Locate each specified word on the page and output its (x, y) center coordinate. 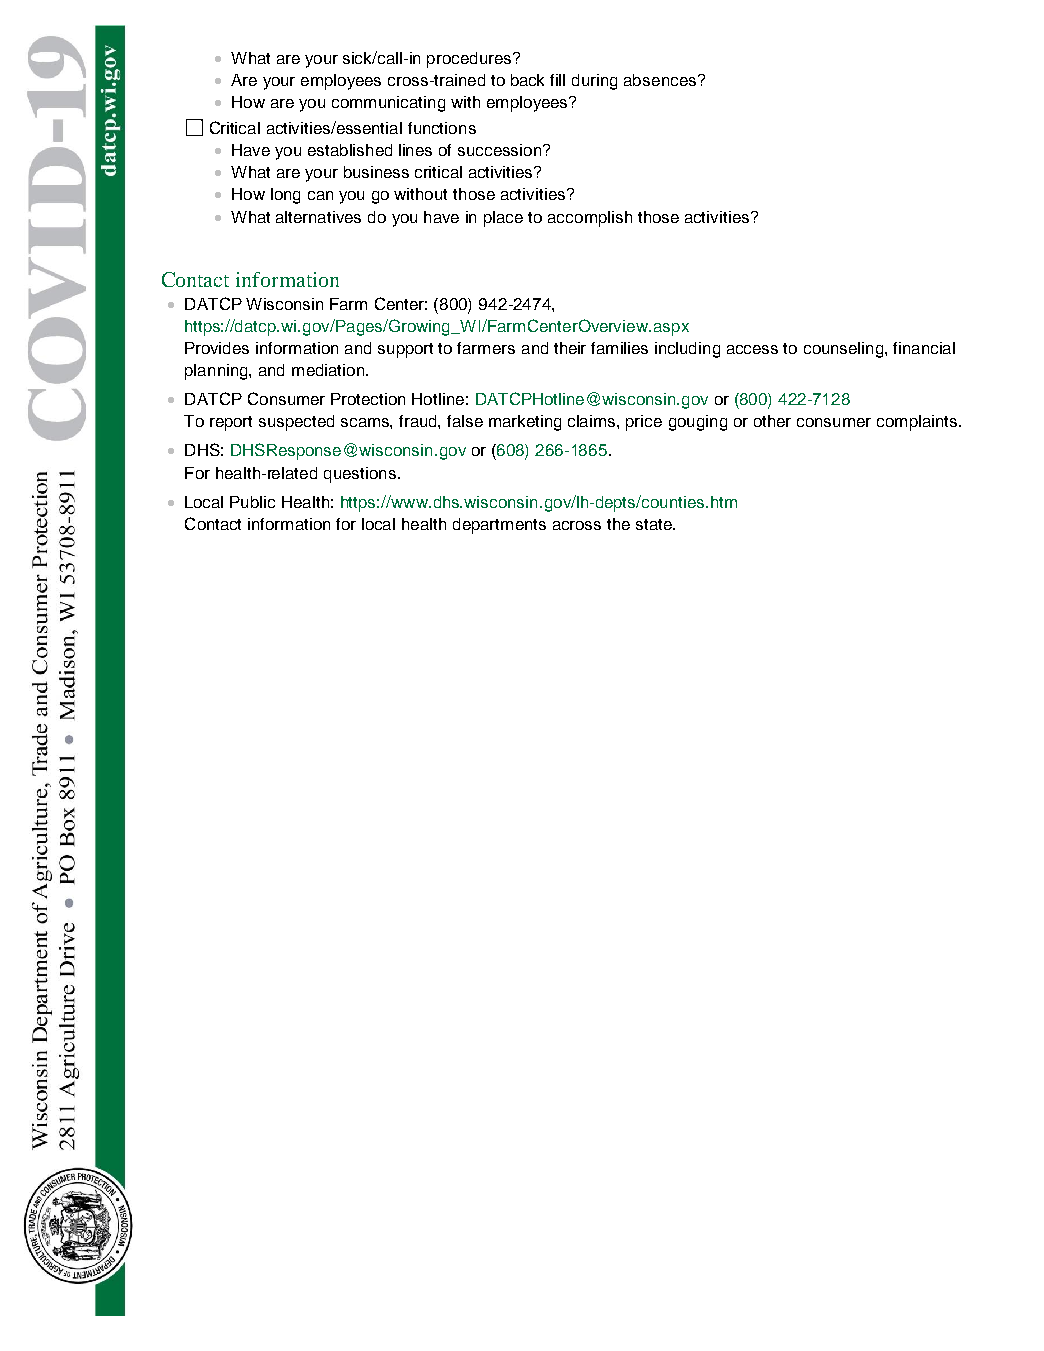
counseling (845, 350)
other (772, 421)
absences (660, 80)
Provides (217, 348)
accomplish (590, 219)
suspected (296, 423)
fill (557, 80)
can (320, 195)
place (503, 219)
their (570, 348)
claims (593, 421)
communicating (388, 104)
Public (252, 502)
